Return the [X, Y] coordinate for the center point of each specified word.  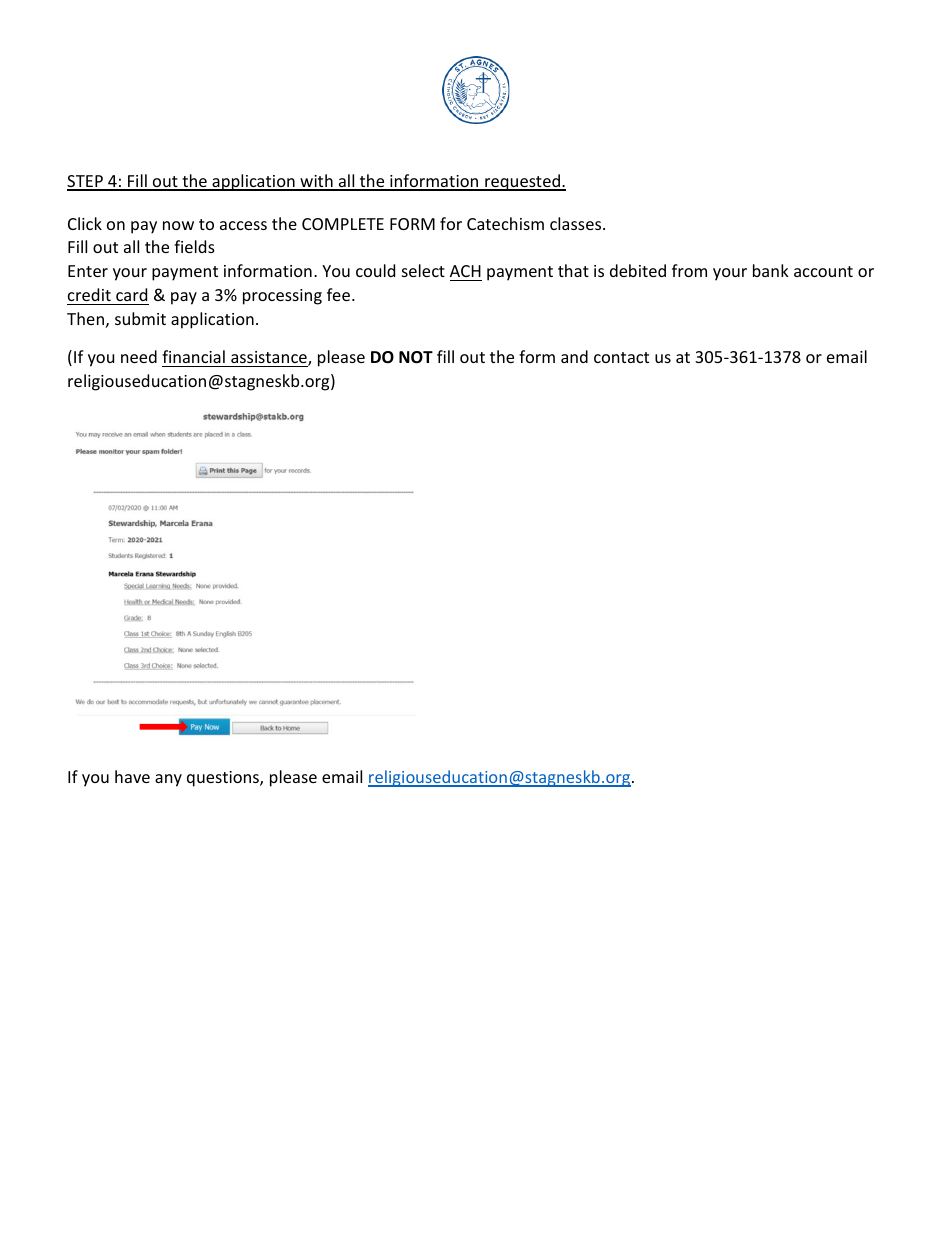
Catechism [505, 223]
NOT [416, 357]
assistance [270, 358]
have [132, 776]
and [574, 356]
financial [193, 356]
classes [577, 223]
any [168, 780]
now [178, 225]
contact [621, 357]
